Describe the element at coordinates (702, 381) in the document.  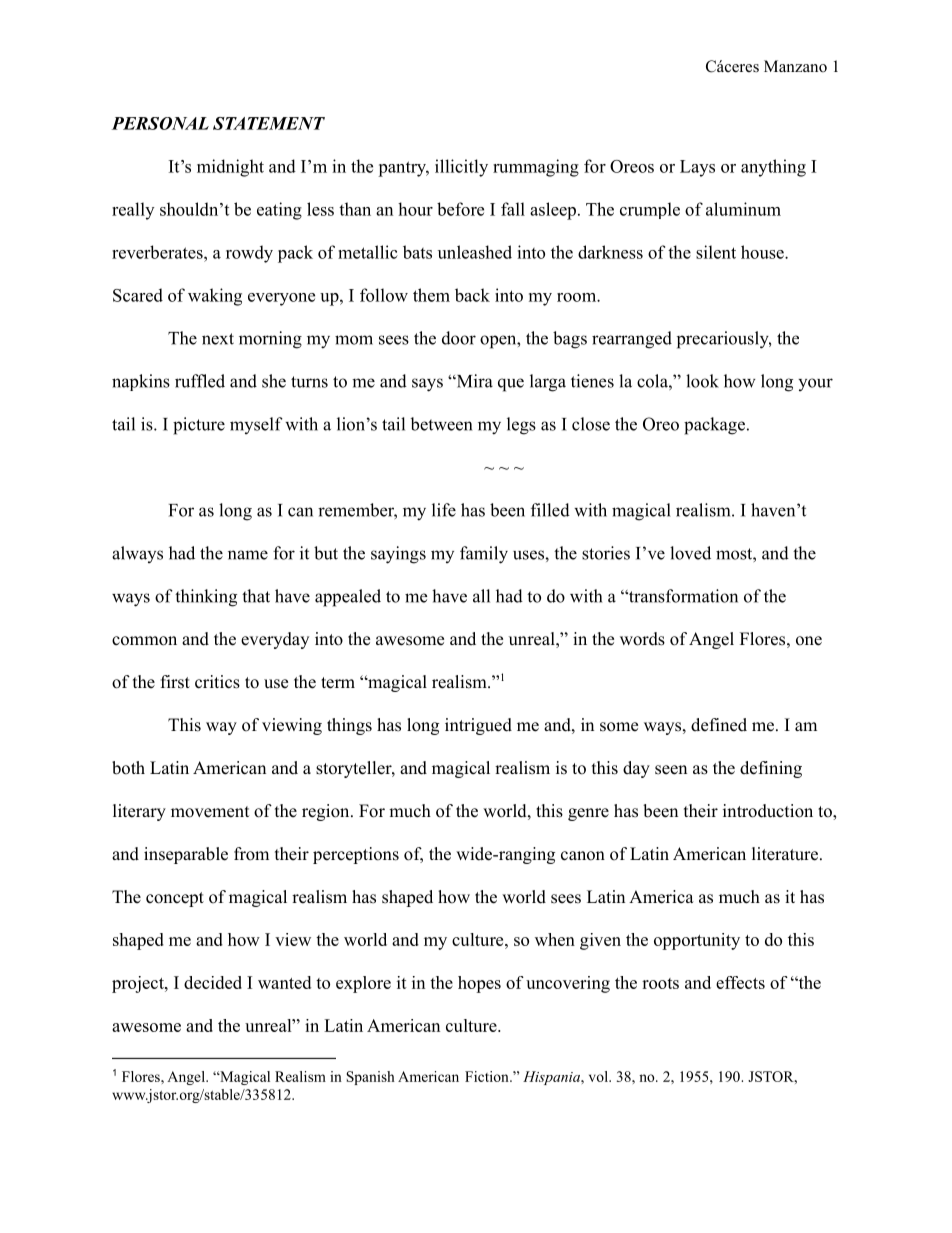
I see `look` at that location.
